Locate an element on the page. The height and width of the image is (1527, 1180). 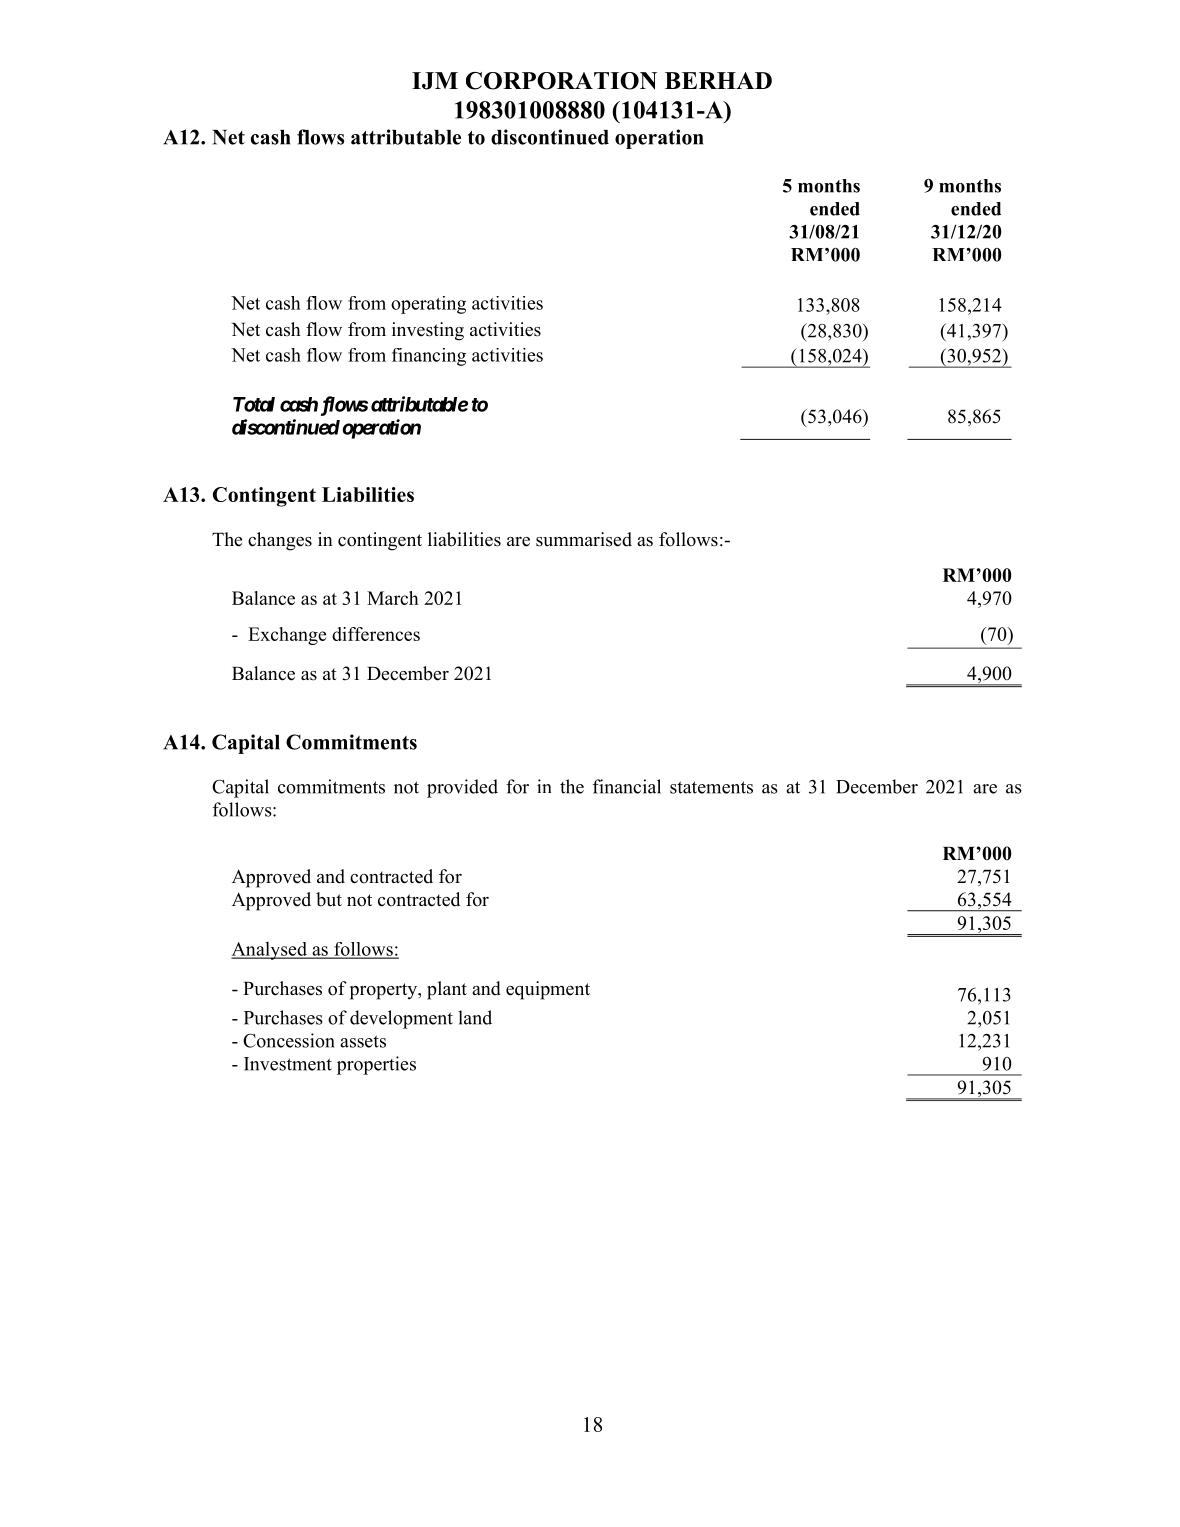
land is located at coordinates (475, 1017).
